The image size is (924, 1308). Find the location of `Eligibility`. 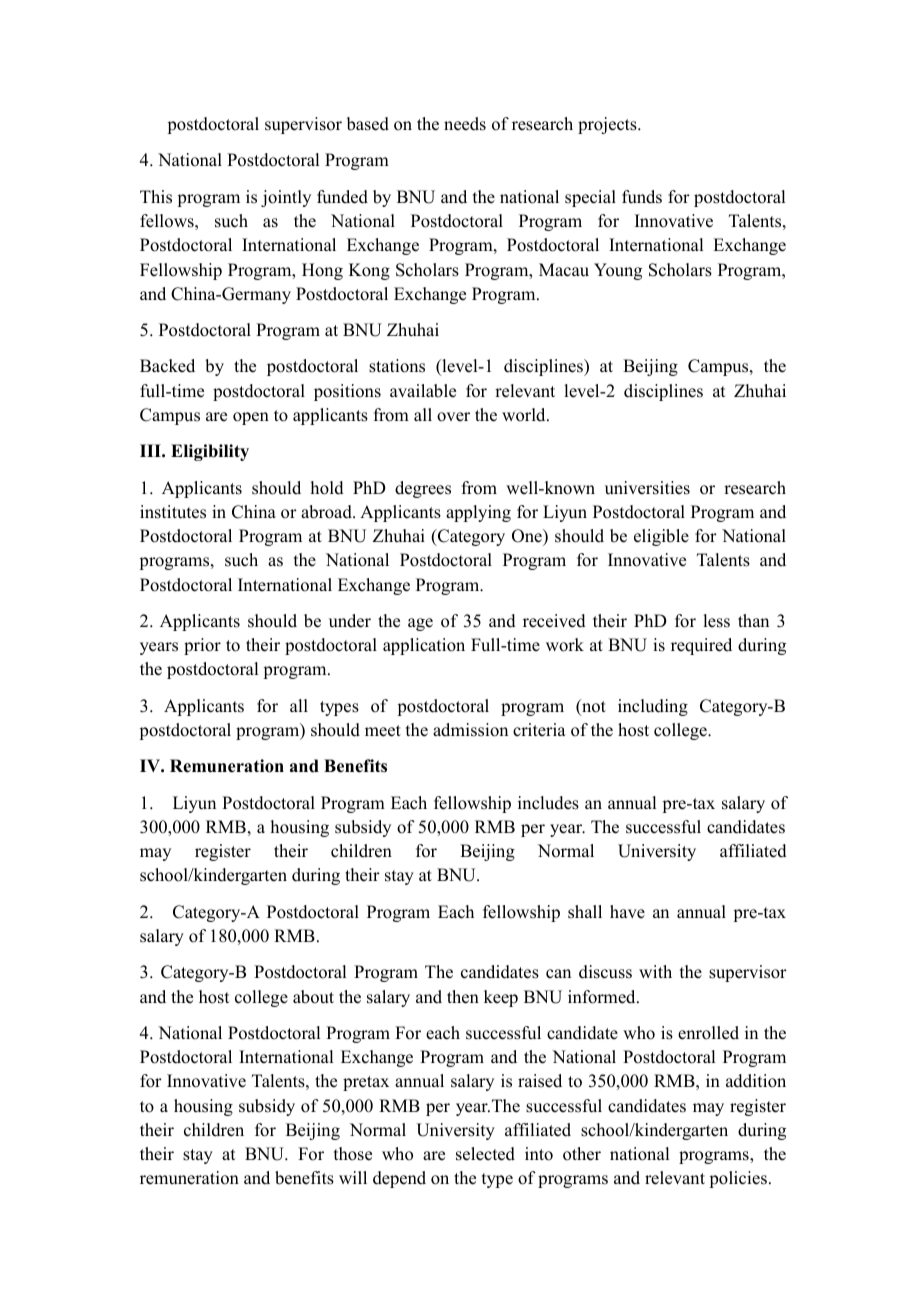

Eligibility is located at coordinates (210, 452).
